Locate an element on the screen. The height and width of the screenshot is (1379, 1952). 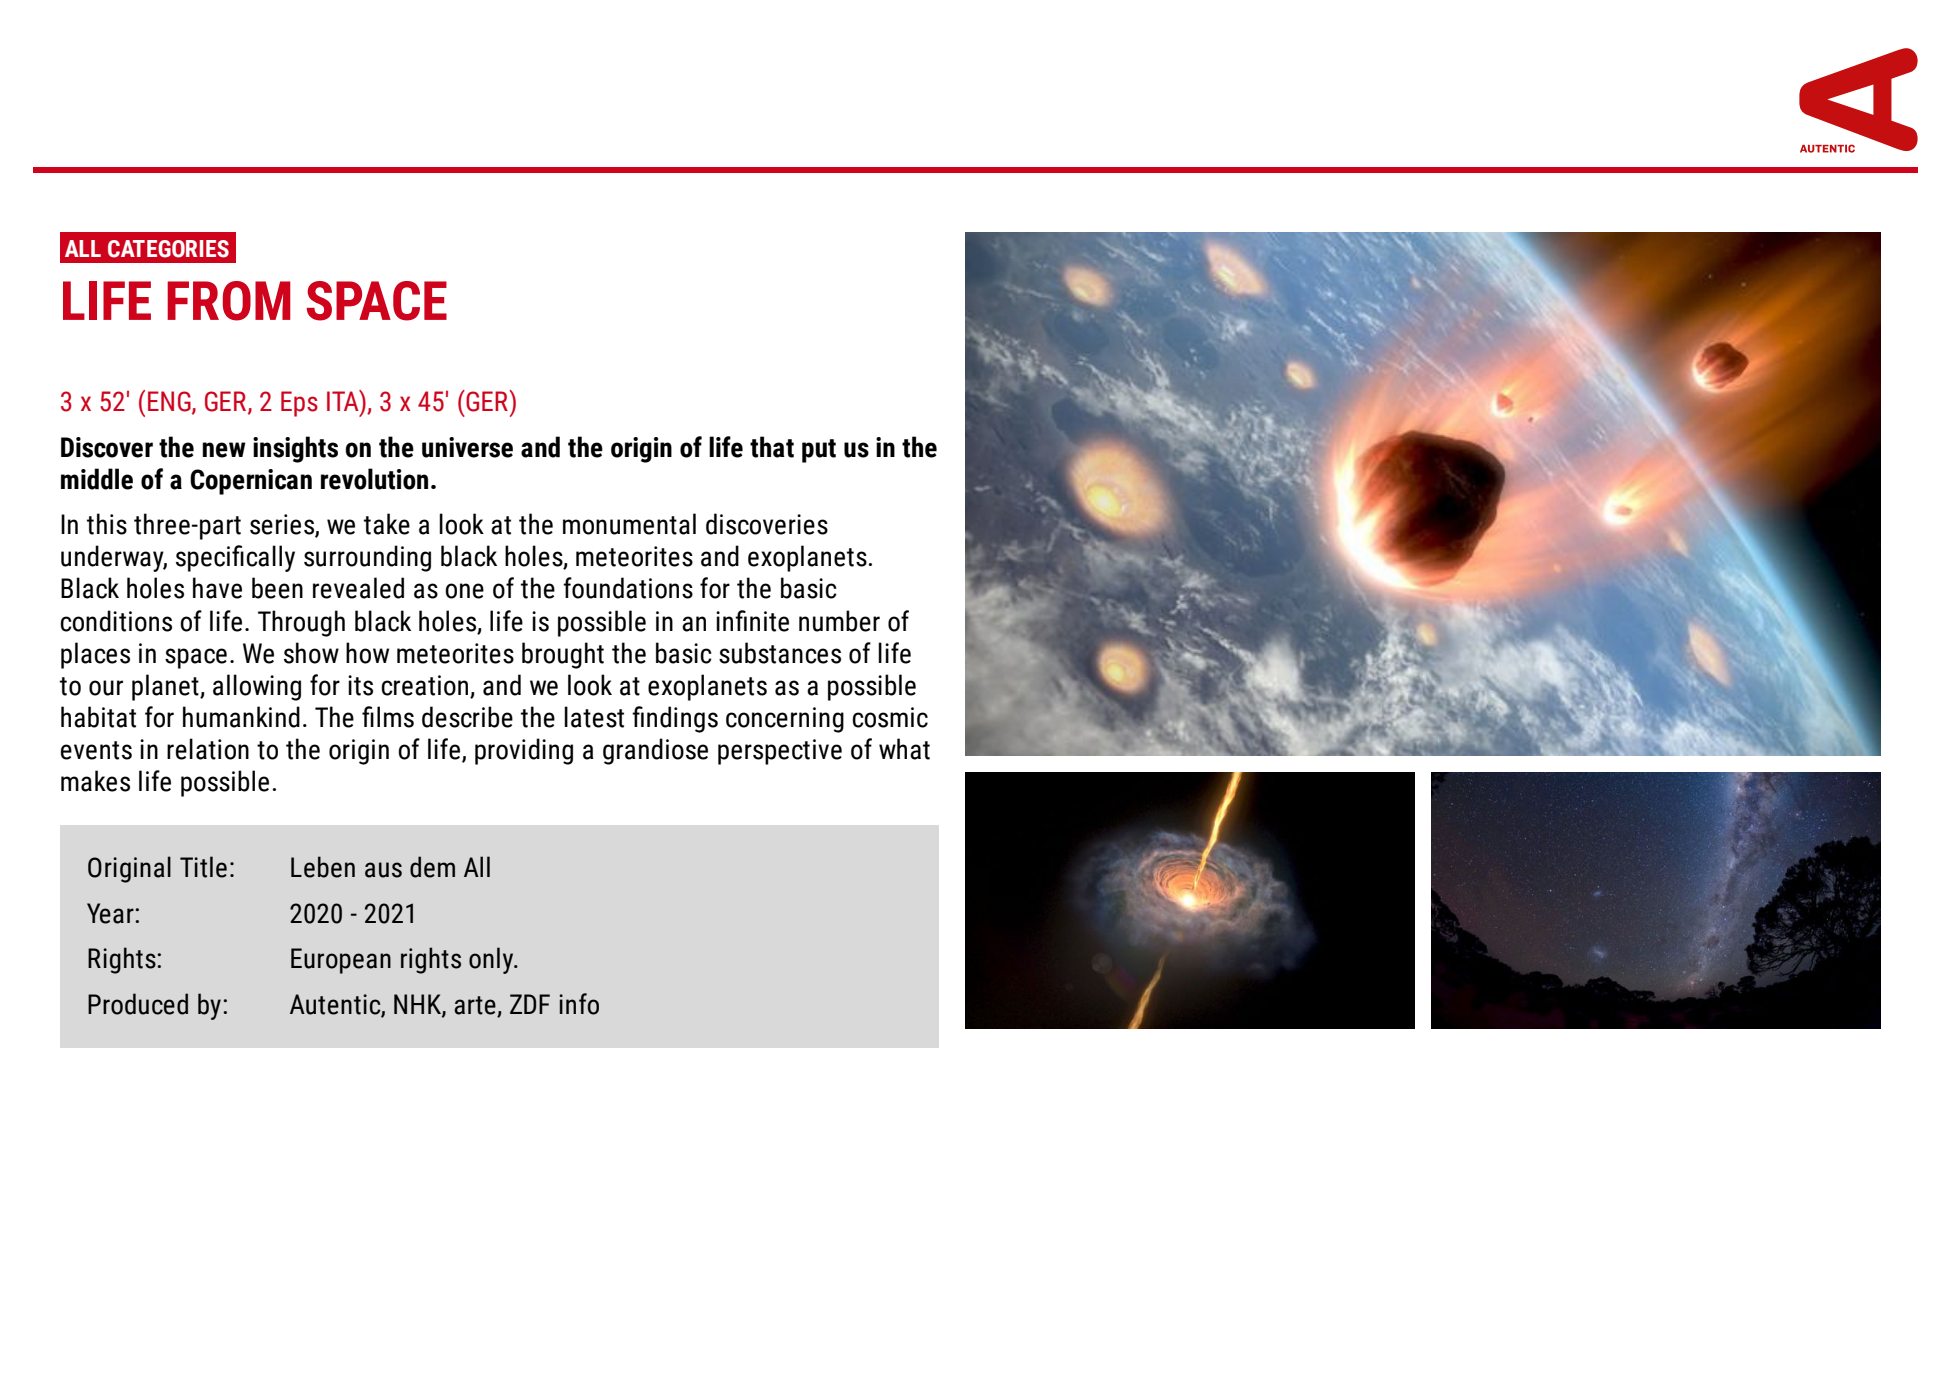
that is located at coordinates (772, 447).
